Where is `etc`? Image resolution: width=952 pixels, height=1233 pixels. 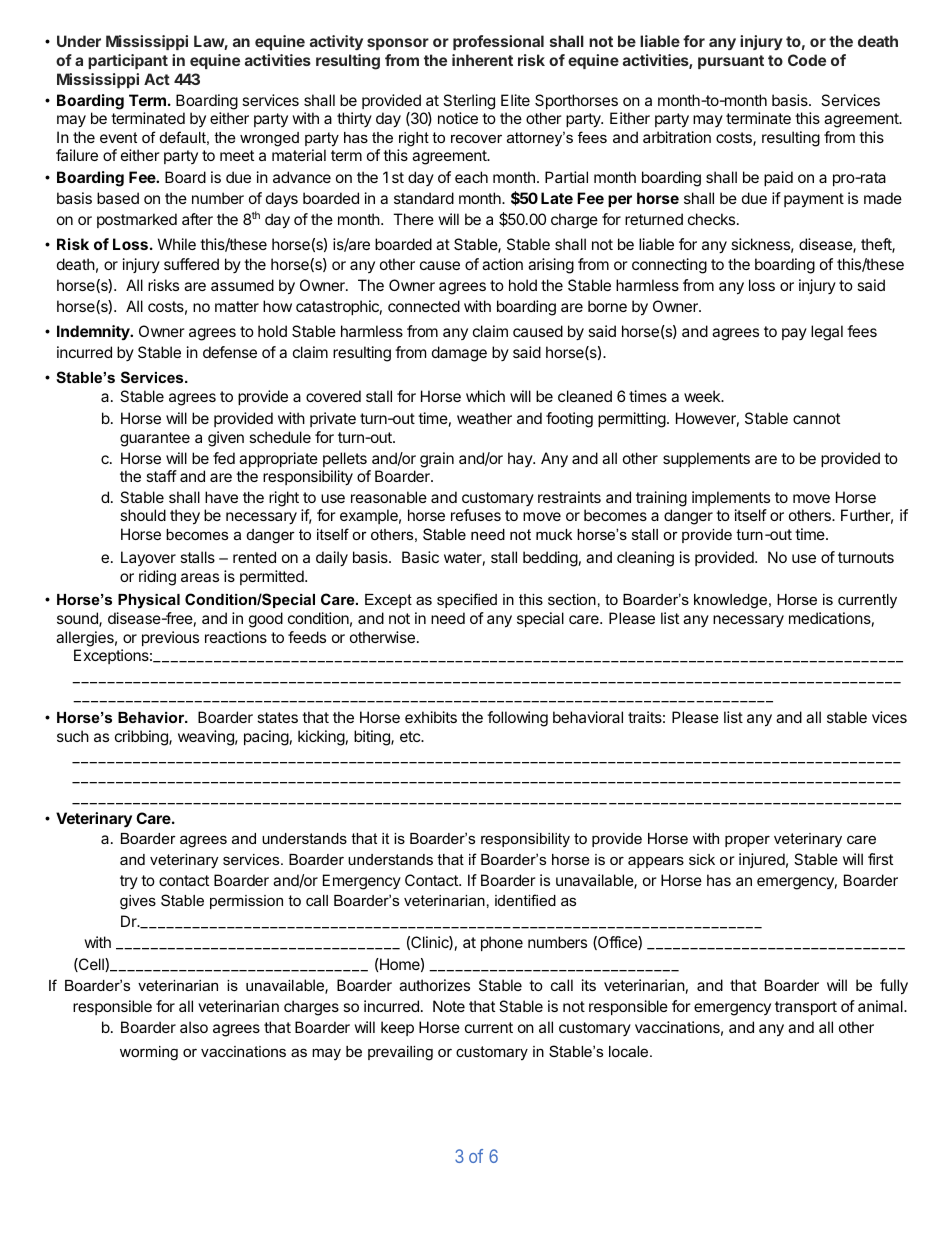 etc is located at coordinates (411, 736).
